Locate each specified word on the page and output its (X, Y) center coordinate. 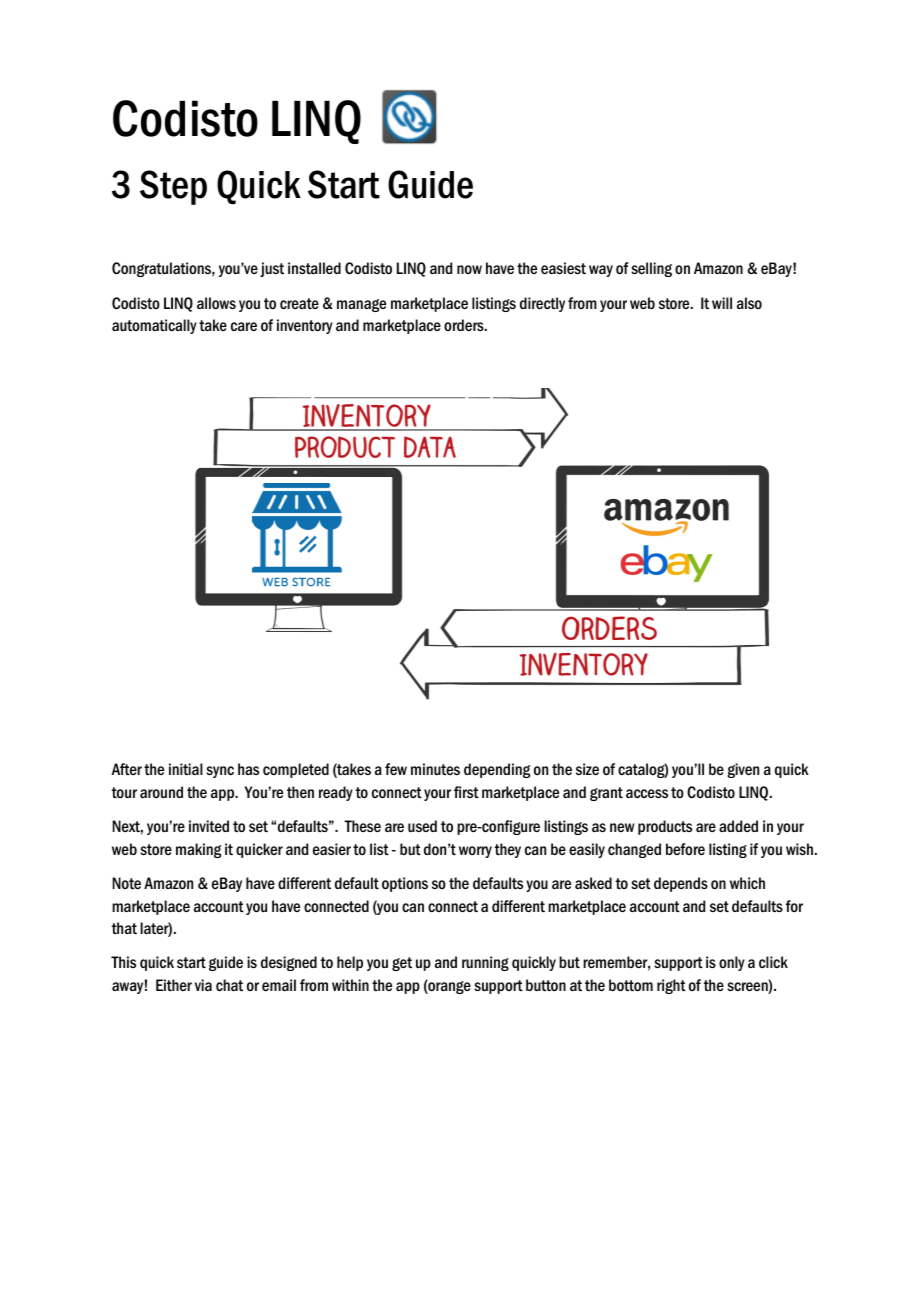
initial (186, 769)
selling (651, 269)
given (743, 770)
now (469, 269)
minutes (435, 769)
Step (173, 187)
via (203, 985)
